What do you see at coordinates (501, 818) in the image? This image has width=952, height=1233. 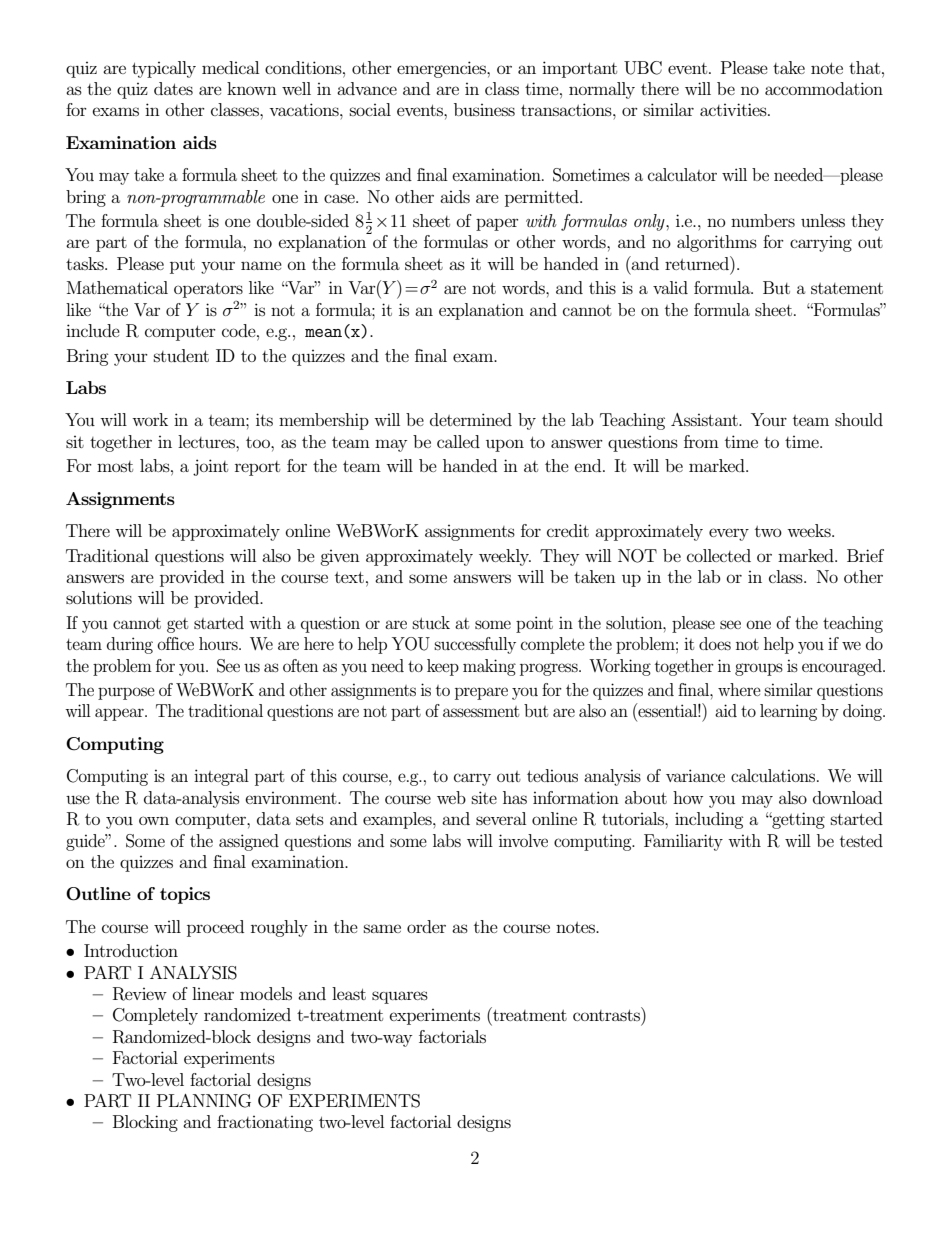 I see `several` at bounding box center [501, 818].
